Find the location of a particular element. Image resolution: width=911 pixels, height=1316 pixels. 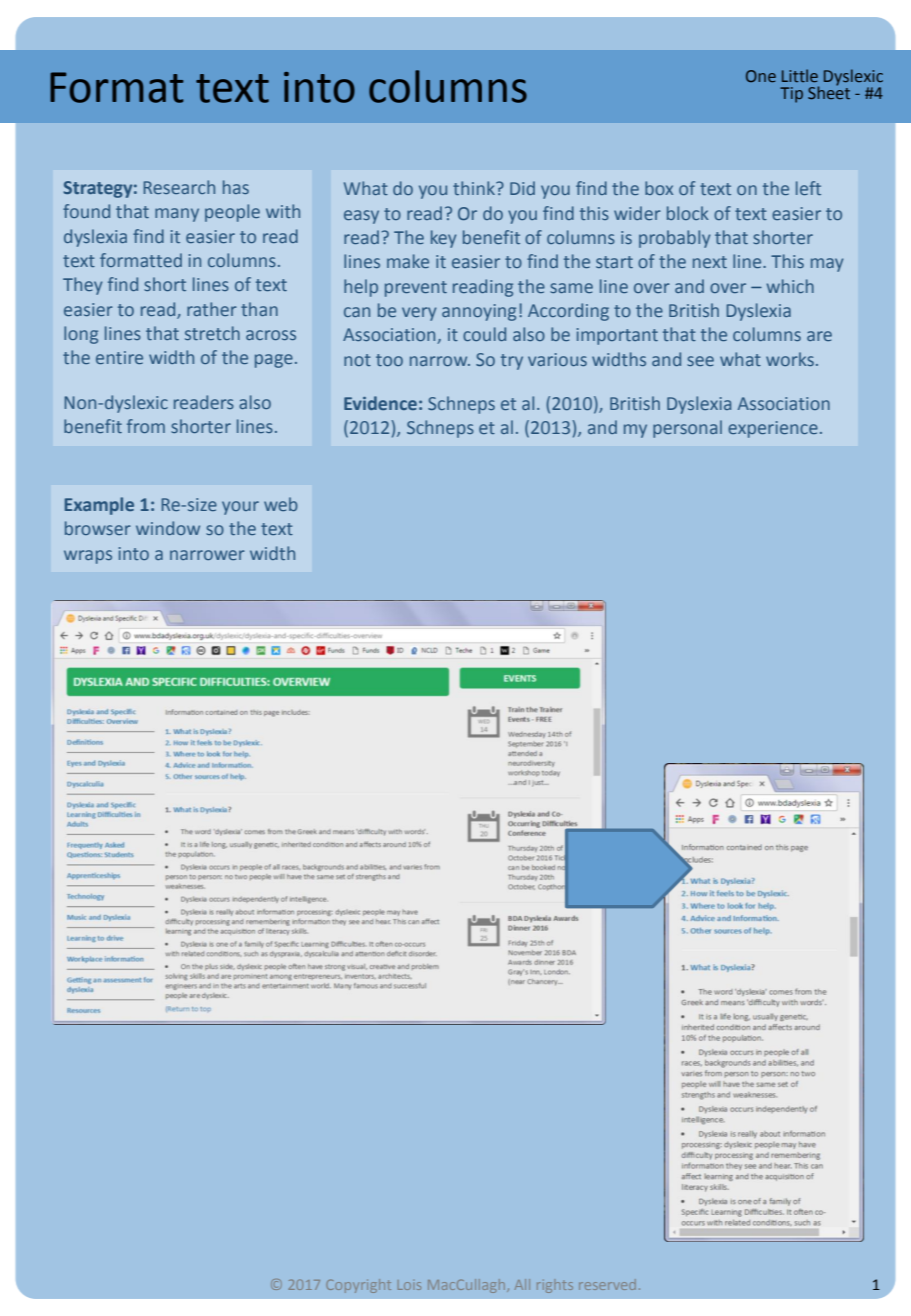

web is located at coordinates (281, 504).
